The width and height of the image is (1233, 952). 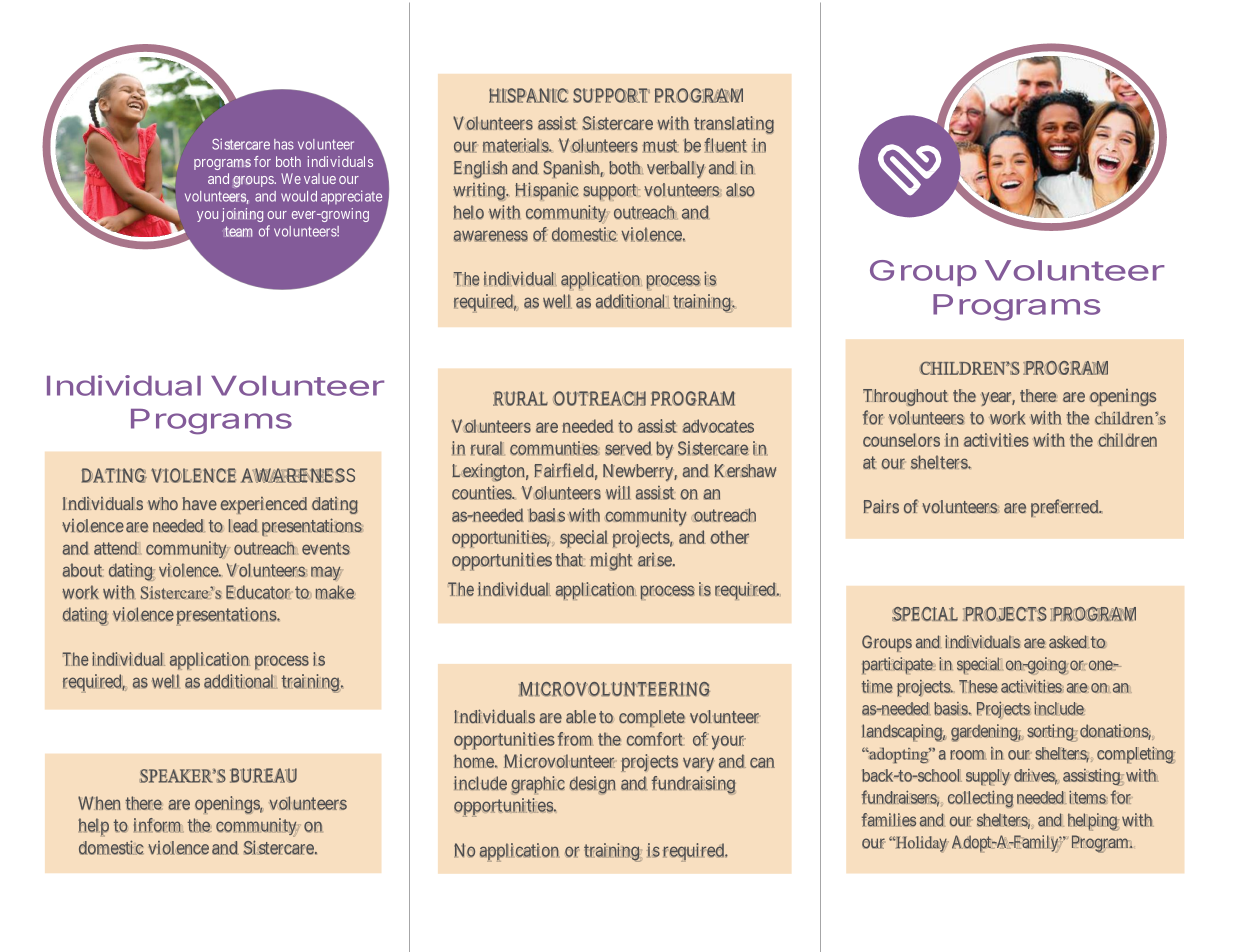 I want to click on has, so click(x=284, y=144).
